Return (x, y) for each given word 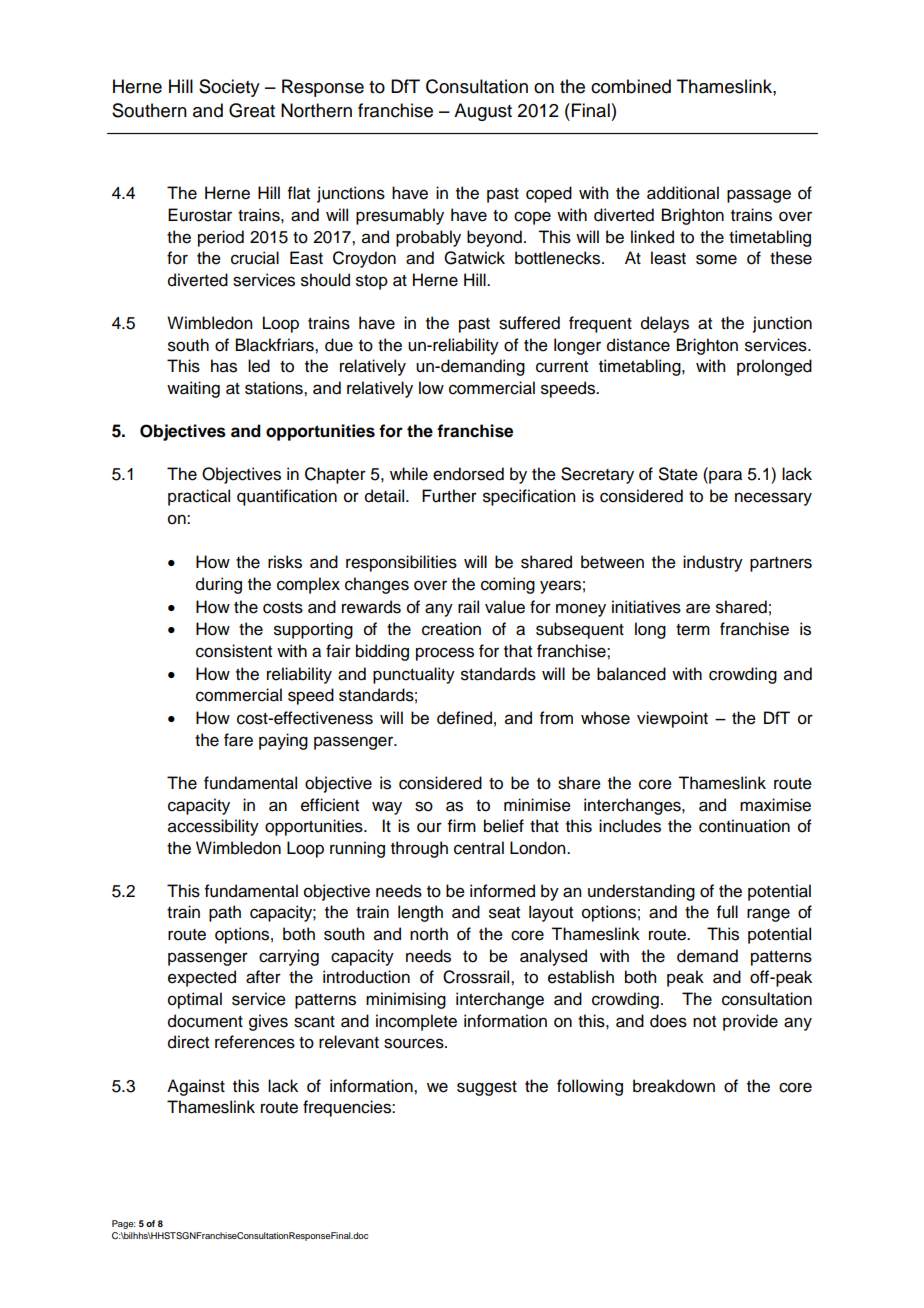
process (445, 654)
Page (124, 1224)
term (693, 630)
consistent (234, 651)
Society (229, 88)
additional (683, 193)
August (483, 112)
